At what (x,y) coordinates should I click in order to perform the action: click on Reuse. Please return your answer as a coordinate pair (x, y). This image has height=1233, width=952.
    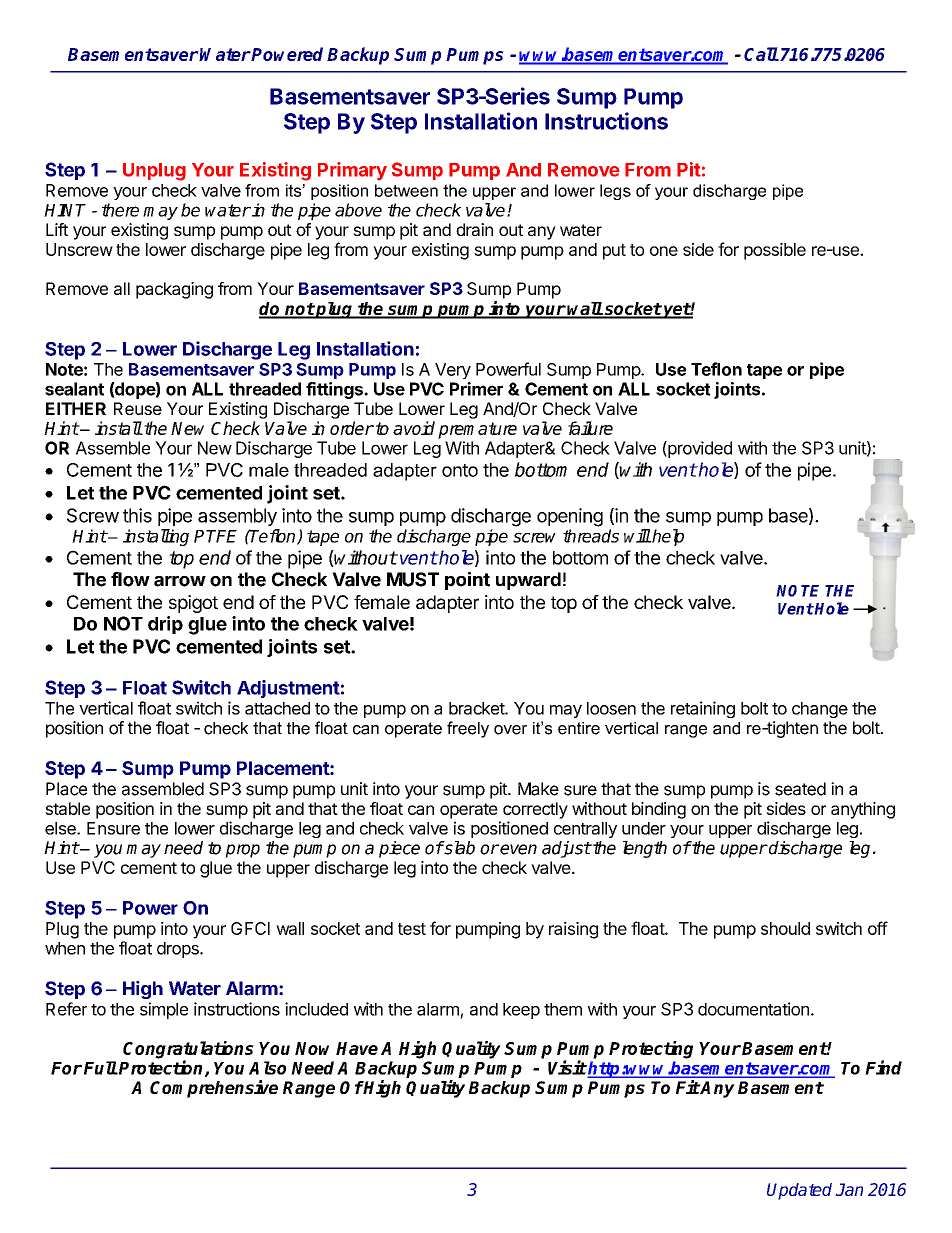
    Looking at the image, I should click on (138, 408).
